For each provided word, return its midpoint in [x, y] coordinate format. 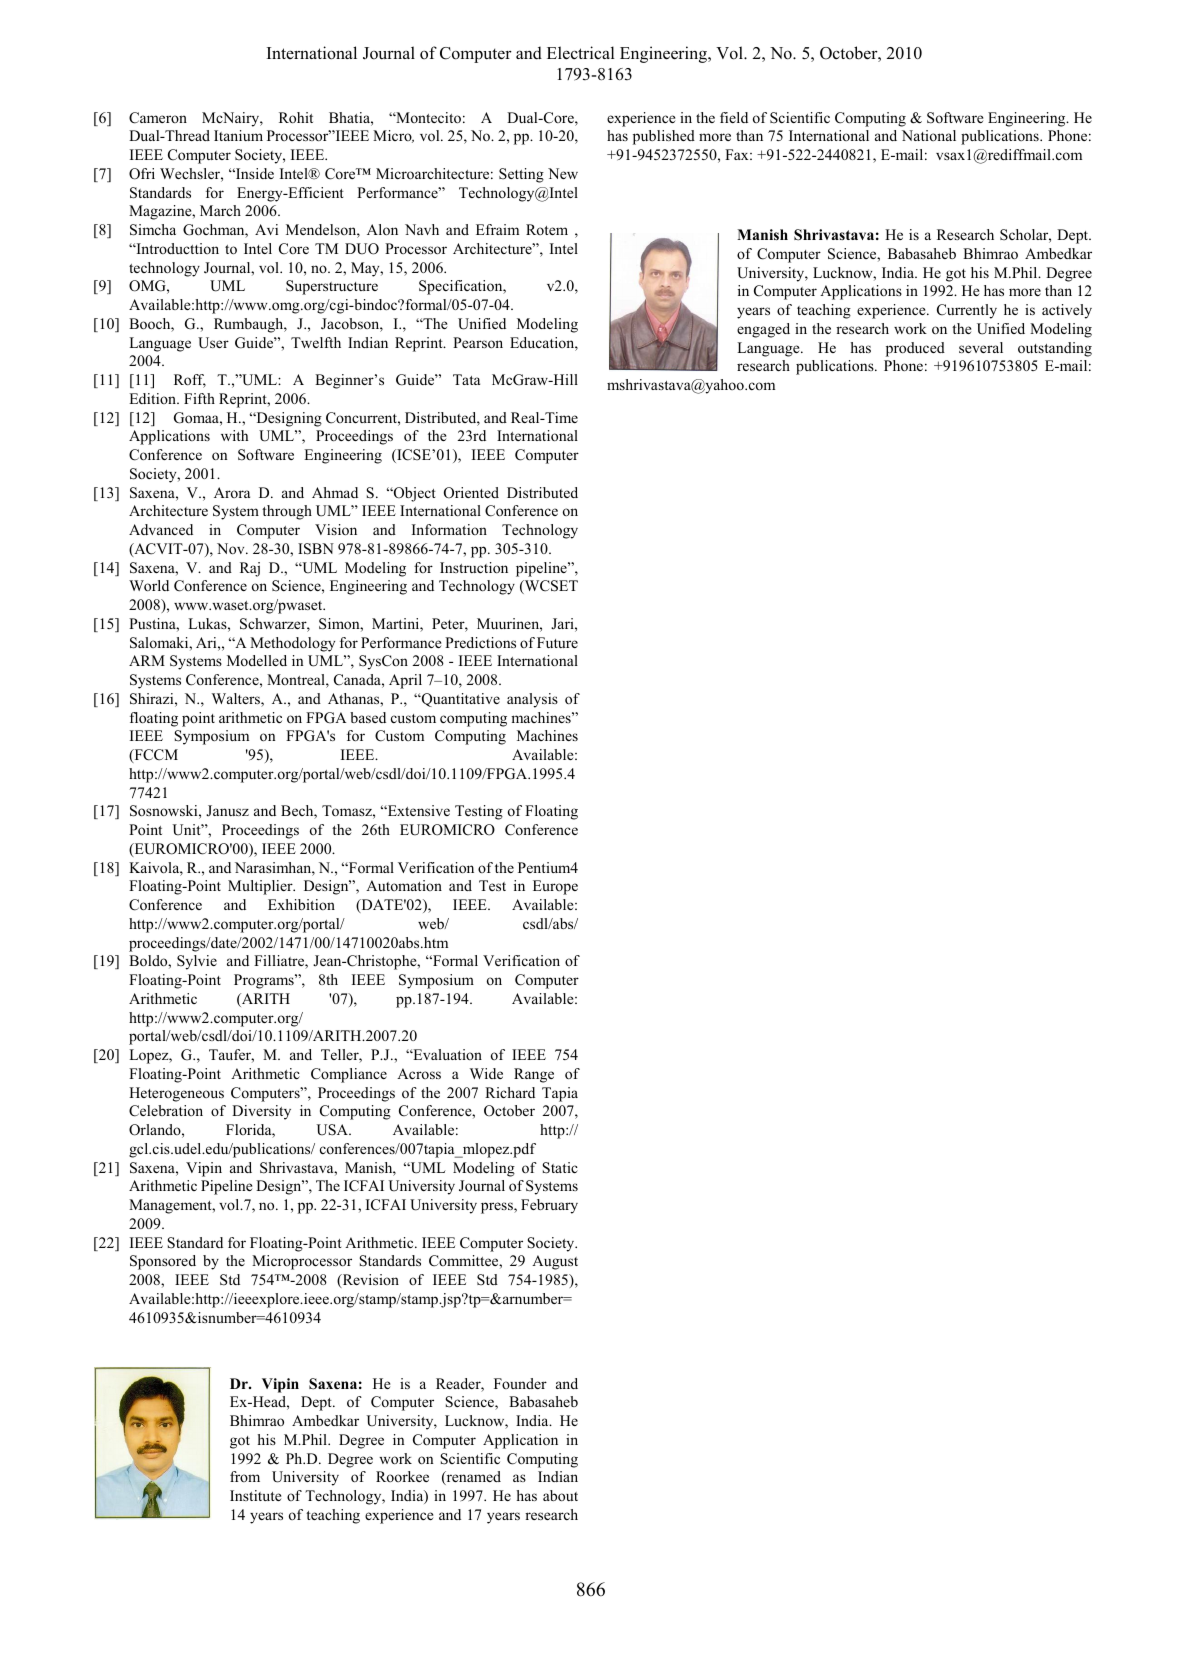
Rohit [296, 117]
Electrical [581, 53]
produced [915, 349]
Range [534, 1075]
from [245, 1476]
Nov [232, 548]
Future [557, 642]
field [734, 117]
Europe [555, 887]
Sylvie [197, 962]
